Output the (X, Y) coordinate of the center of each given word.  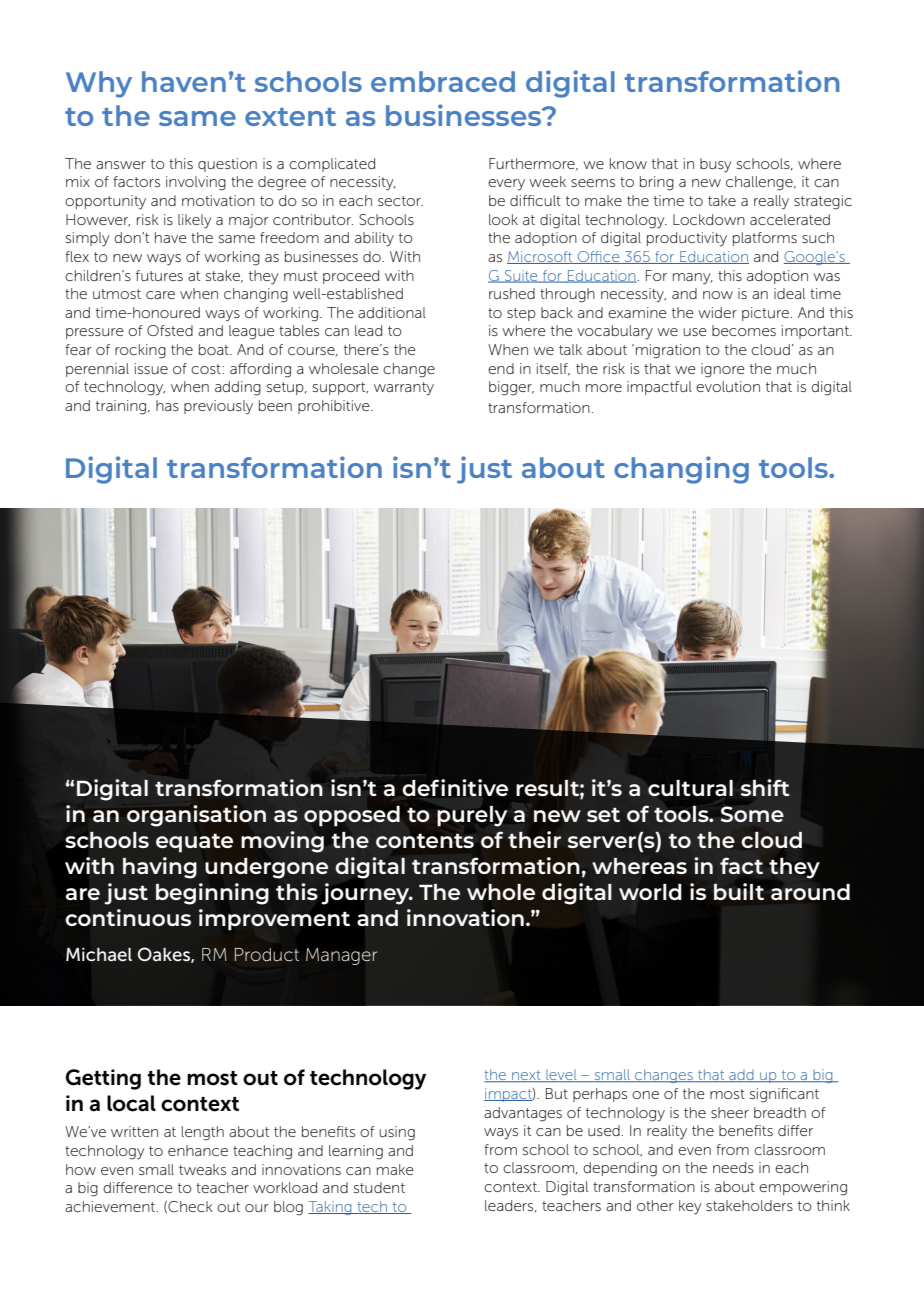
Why (99, 84)
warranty (404, 389)
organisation (196, 816)
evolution (728, 386)
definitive (455, 788)
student (379, 1187)
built (739, 891)
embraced (443, 81)
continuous (128, 917)
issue (151, 368)
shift (765, 787)
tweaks (202, 1169)
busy (716, 165)
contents (425, 841)
